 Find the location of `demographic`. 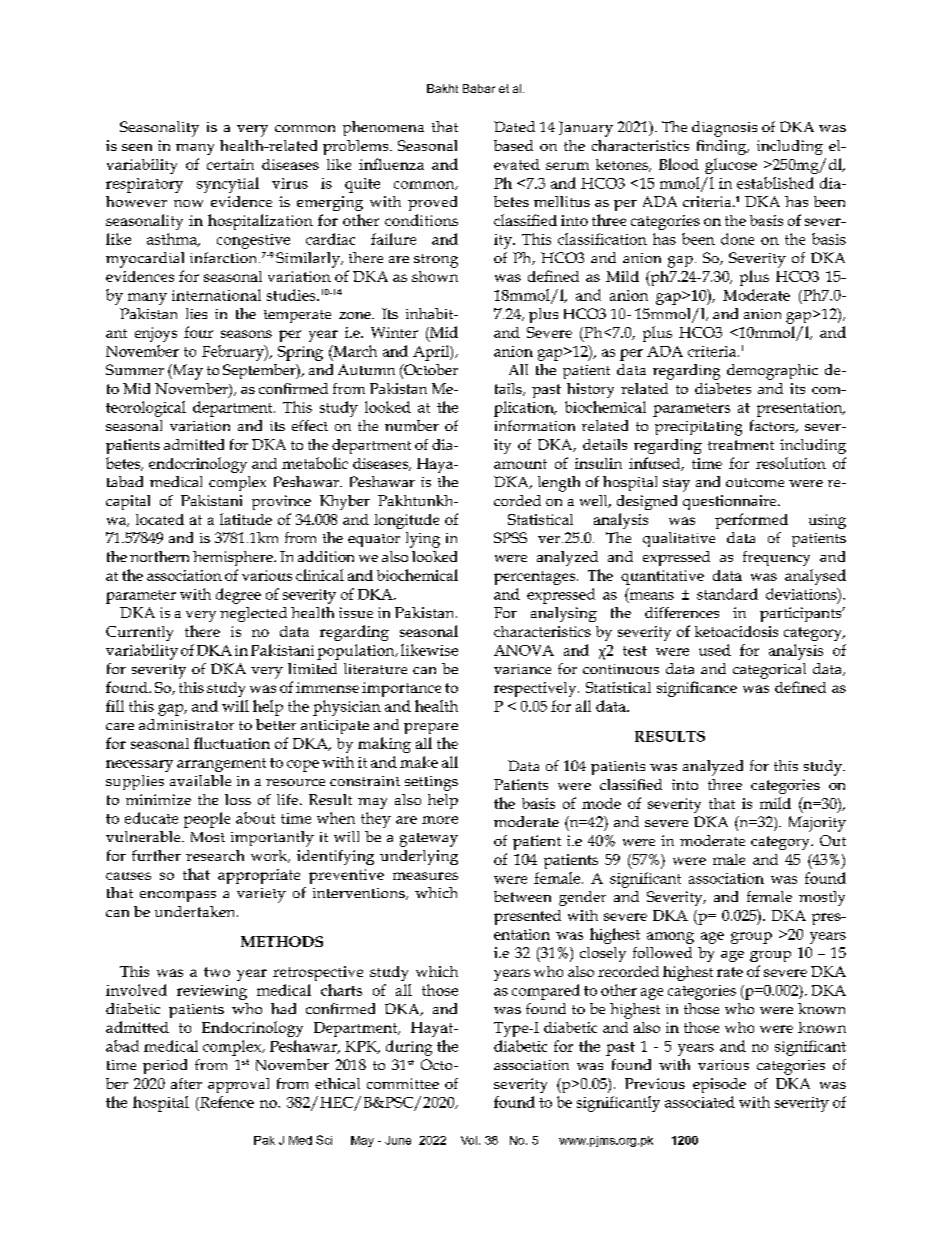

demographic is located at coordinates (772, 372).
